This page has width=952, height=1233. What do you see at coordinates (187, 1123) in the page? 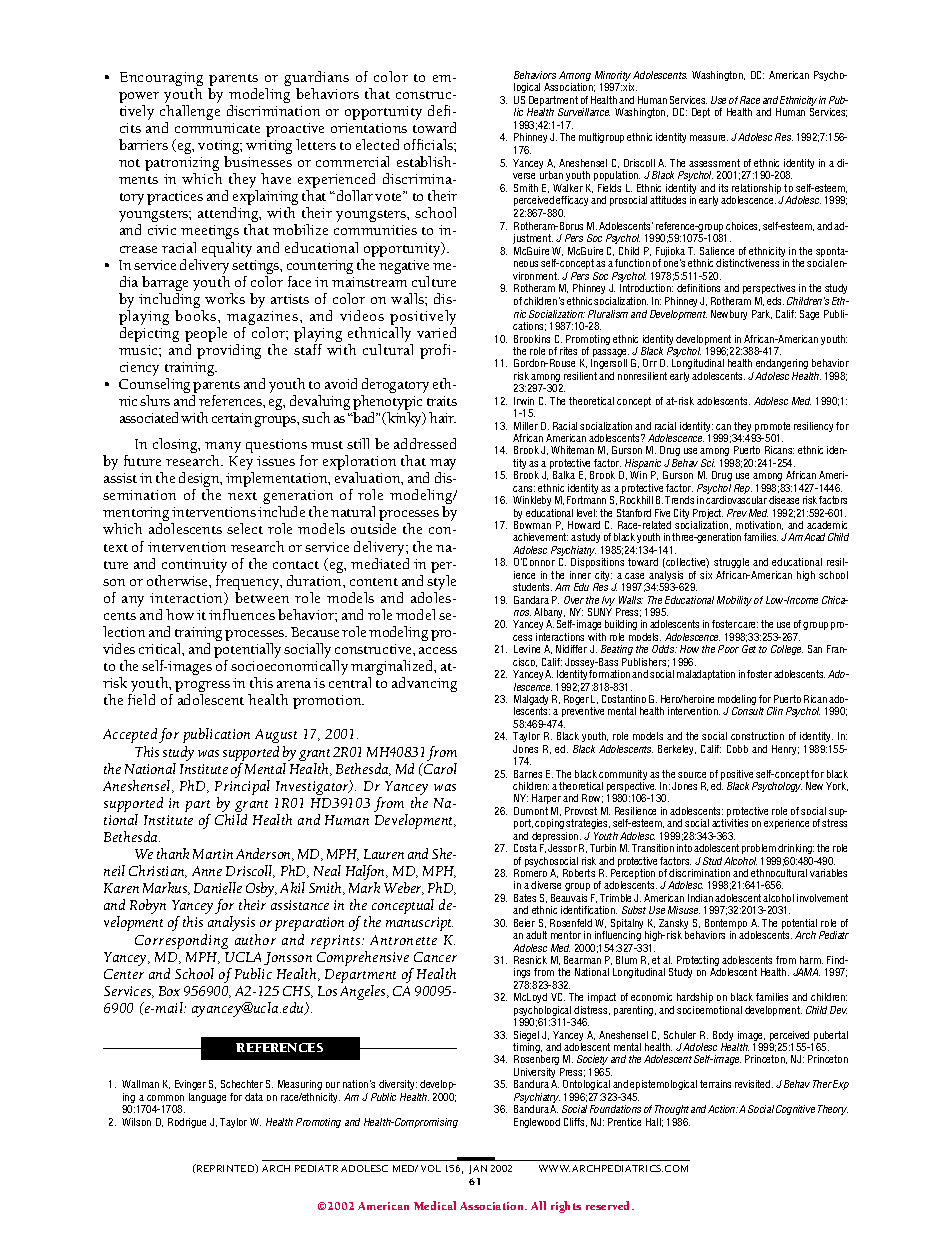
I see `Rodrigue` at bounding box center [187, 1123].
